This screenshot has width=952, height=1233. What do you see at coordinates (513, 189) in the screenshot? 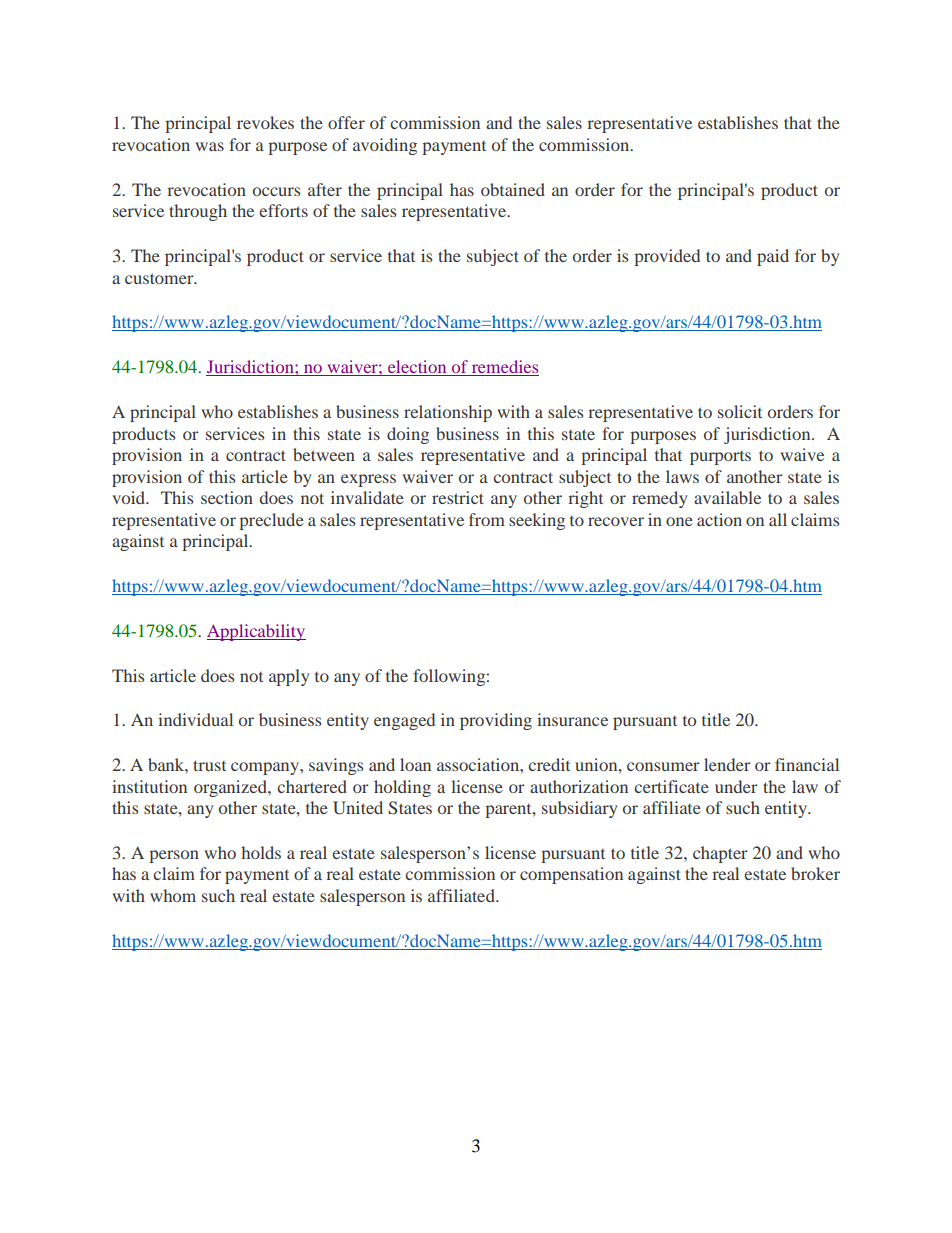
I see `obtained` at bounding box center [513, 189].
